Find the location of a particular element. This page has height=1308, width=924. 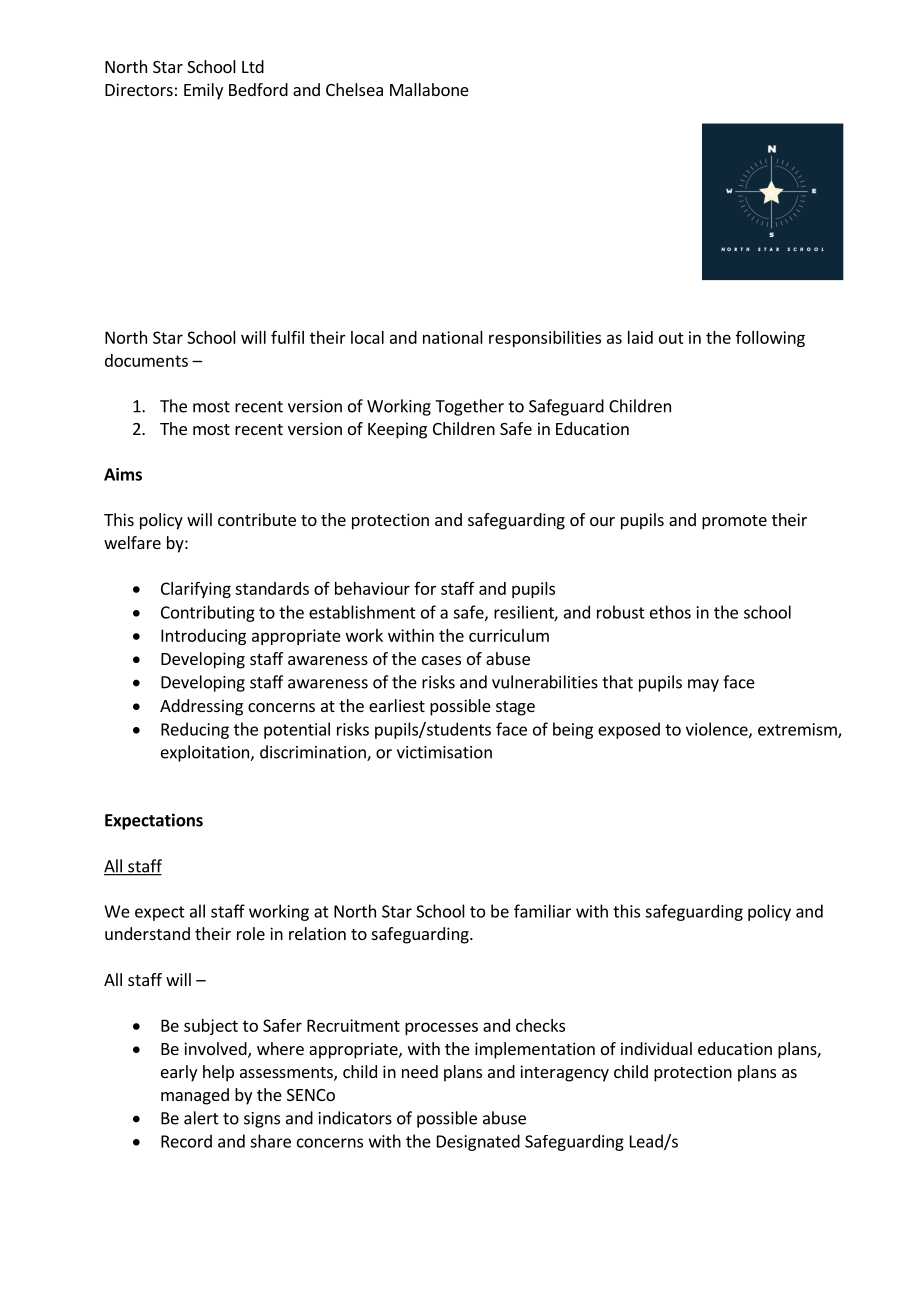

Chelsea is located at coordinates (354, 89).
